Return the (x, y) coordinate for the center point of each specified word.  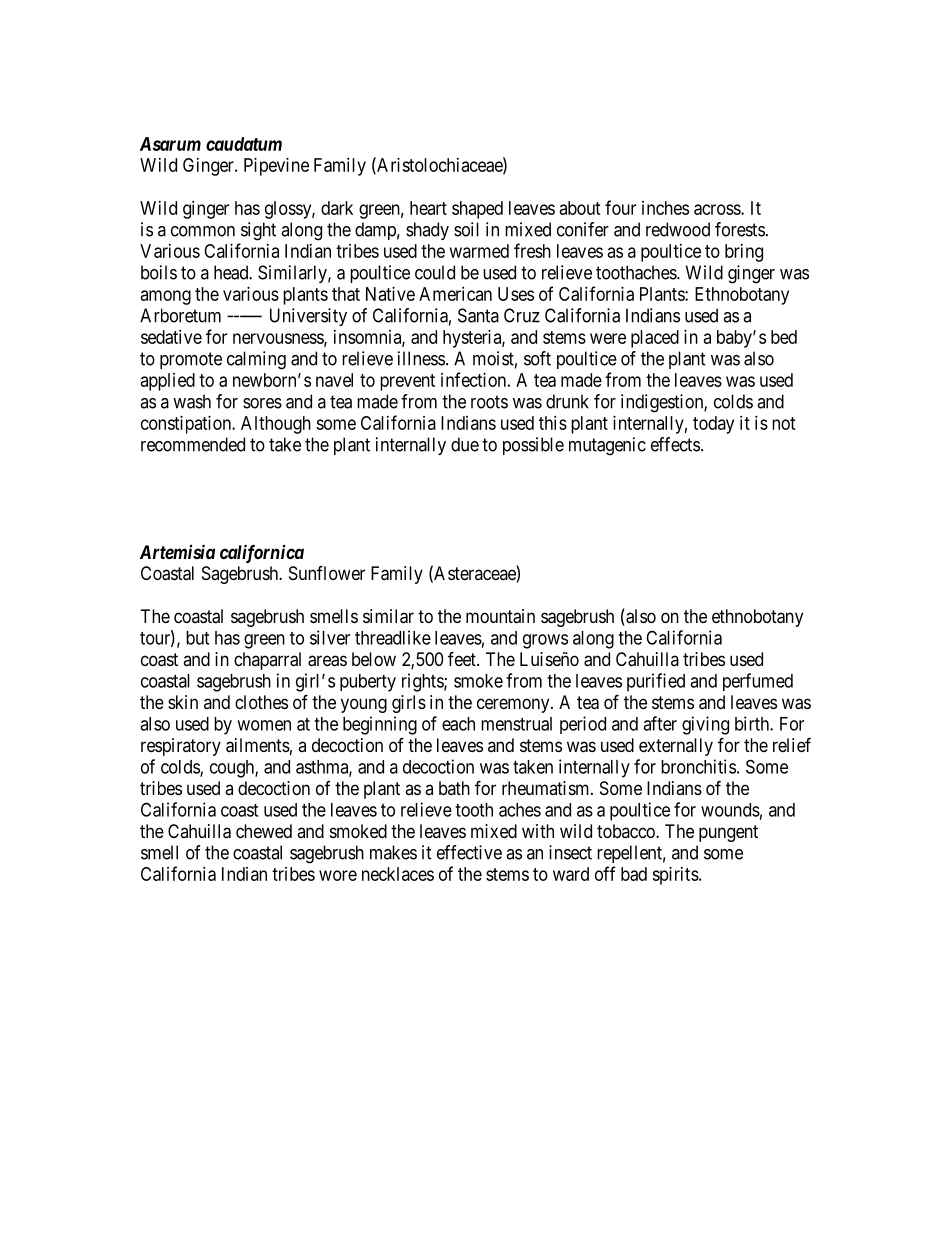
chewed (264, 831)
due (465, 444)
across (718, 209)
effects (675, 444)
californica (262, 553)
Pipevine (276, 167)
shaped (477, 210)
